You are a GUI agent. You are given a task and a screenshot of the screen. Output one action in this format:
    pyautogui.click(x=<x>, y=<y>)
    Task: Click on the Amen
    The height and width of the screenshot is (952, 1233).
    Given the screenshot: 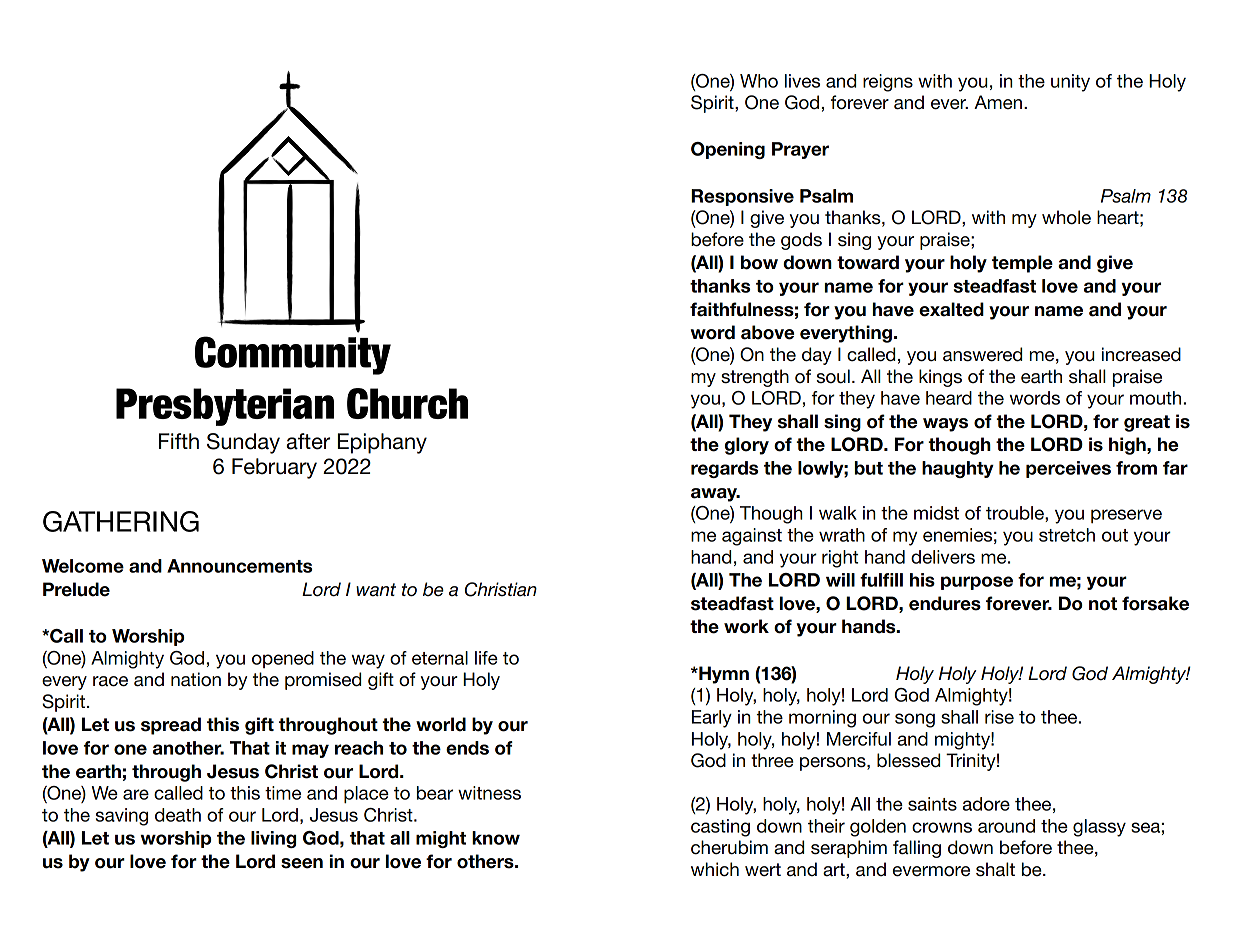 What is the action you would take?
    pyautogui.click(x=998, y=102)
